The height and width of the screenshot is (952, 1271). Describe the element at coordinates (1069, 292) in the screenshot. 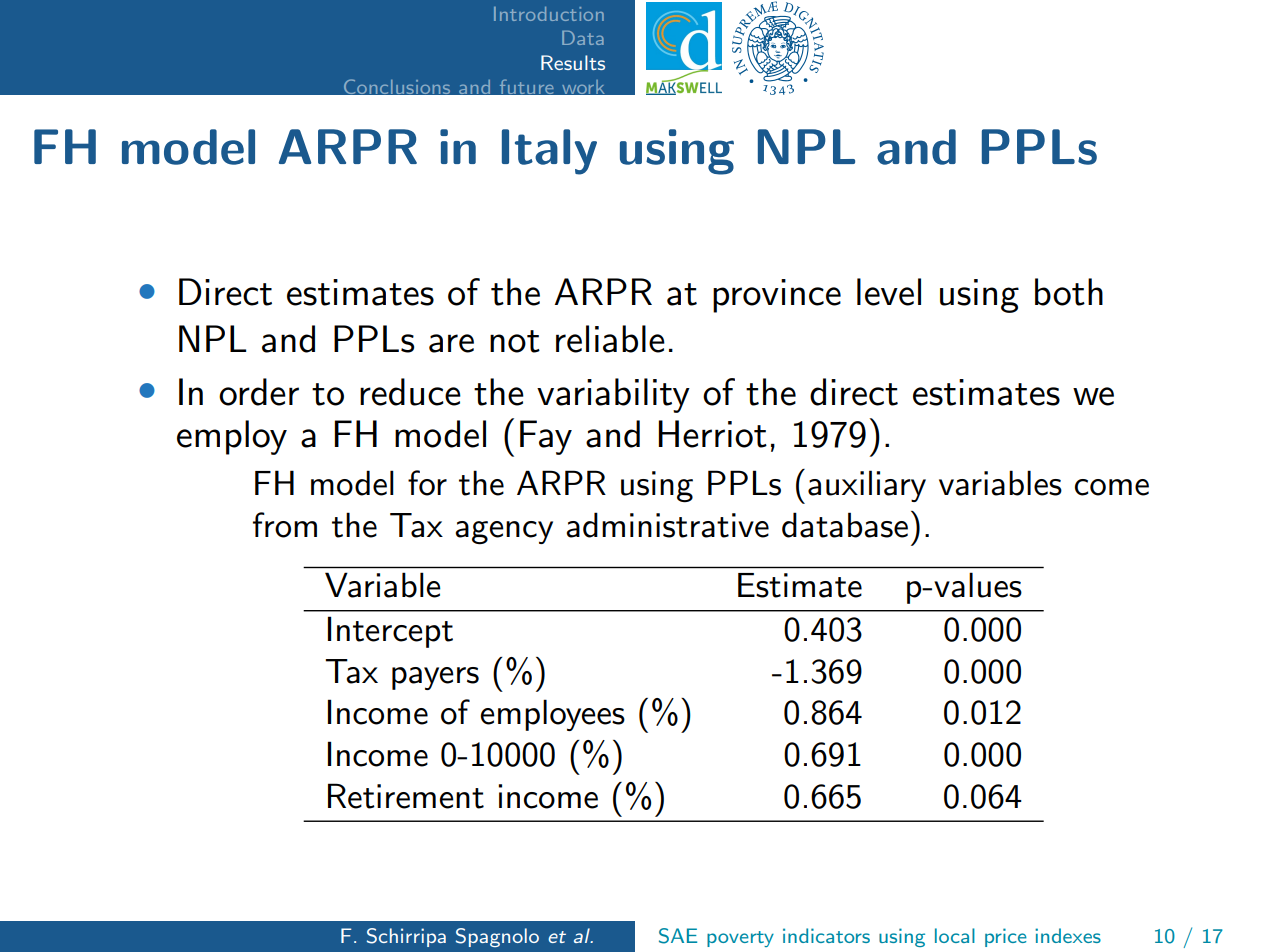

I see `both` at that location.
